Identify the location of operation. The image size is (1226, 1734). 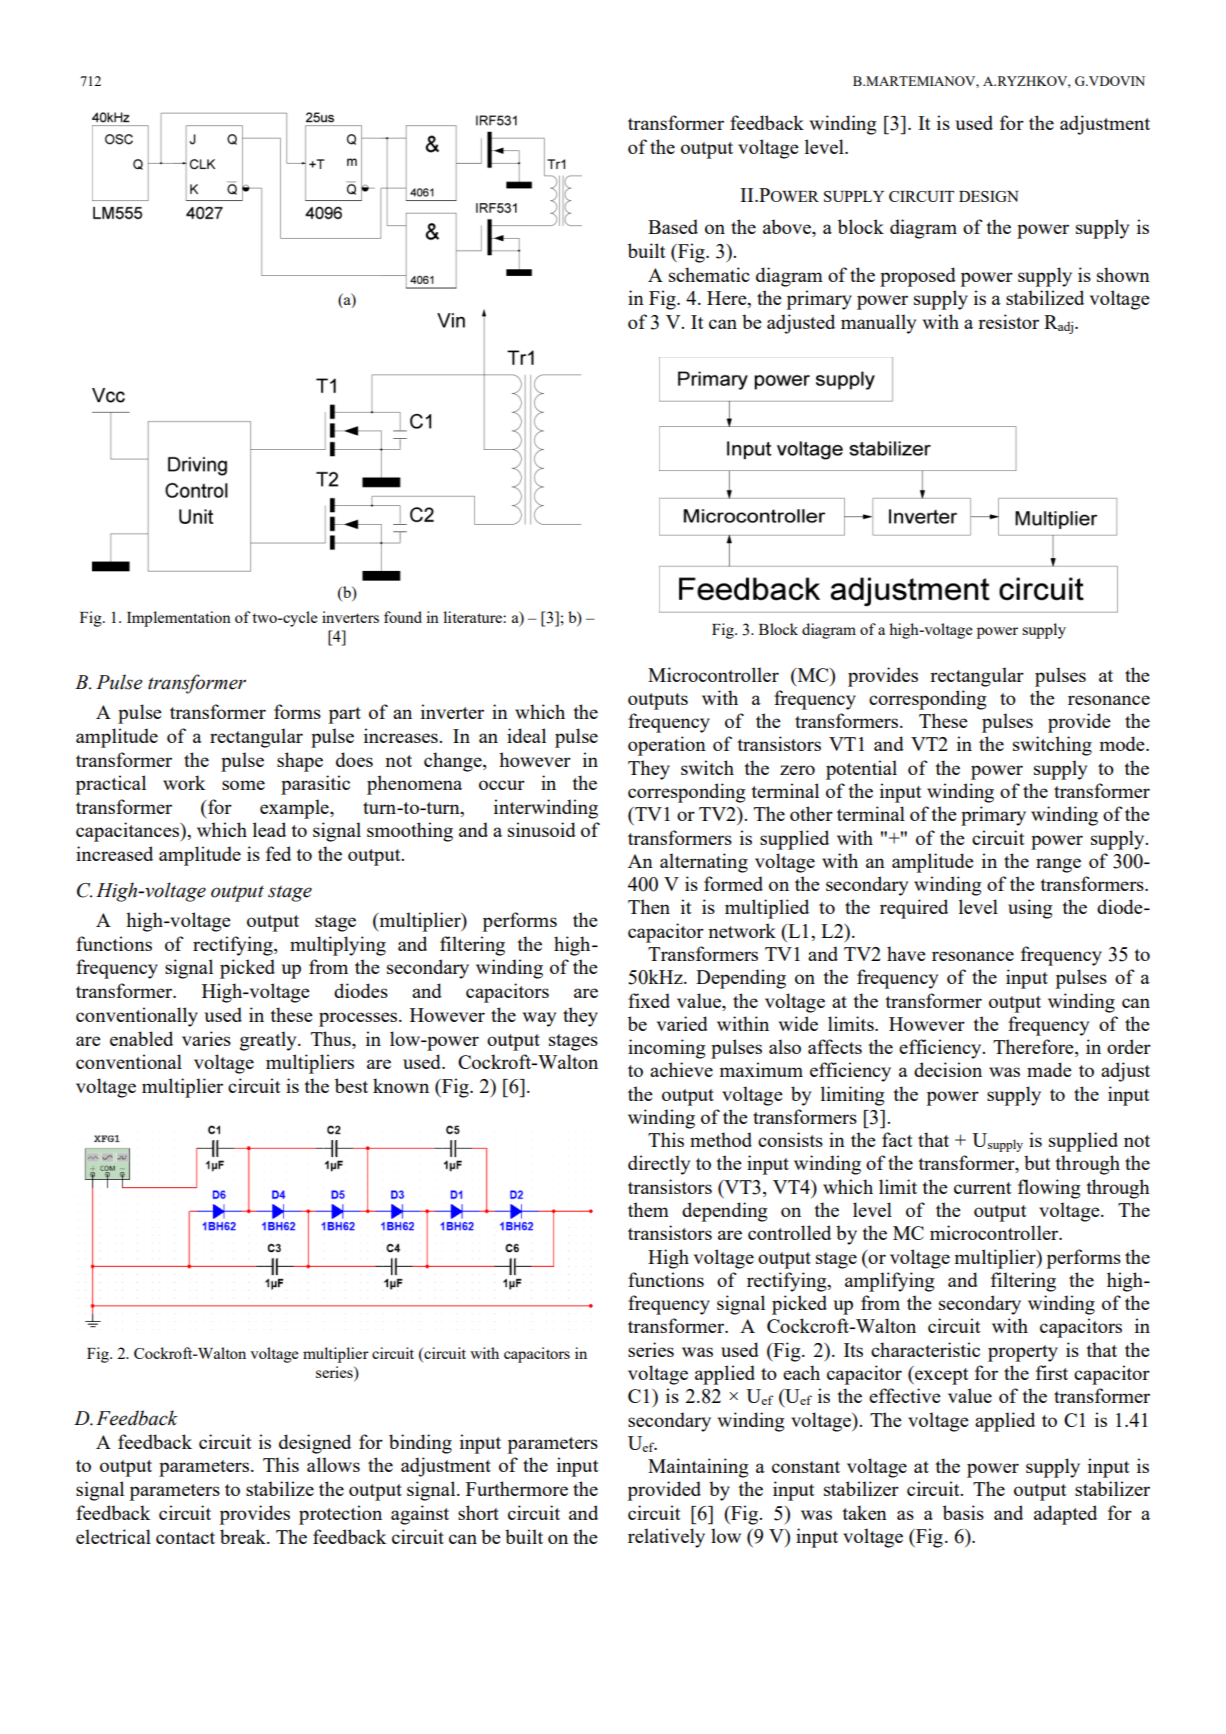
(667, 746).
